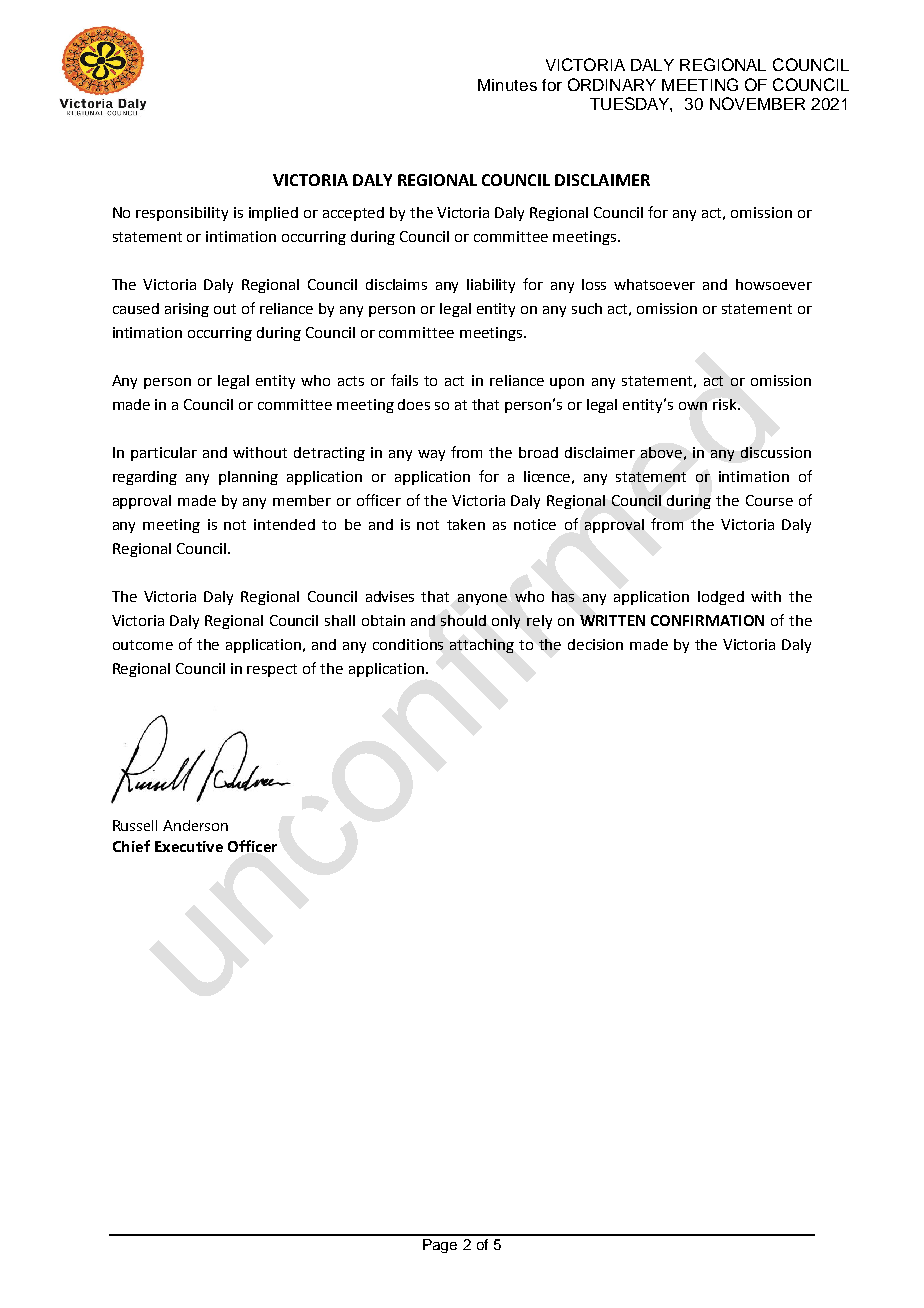 This image has width=924, height=1308. Describe the element at coordinates (431, 455) in the image. I see `way` at that location.
